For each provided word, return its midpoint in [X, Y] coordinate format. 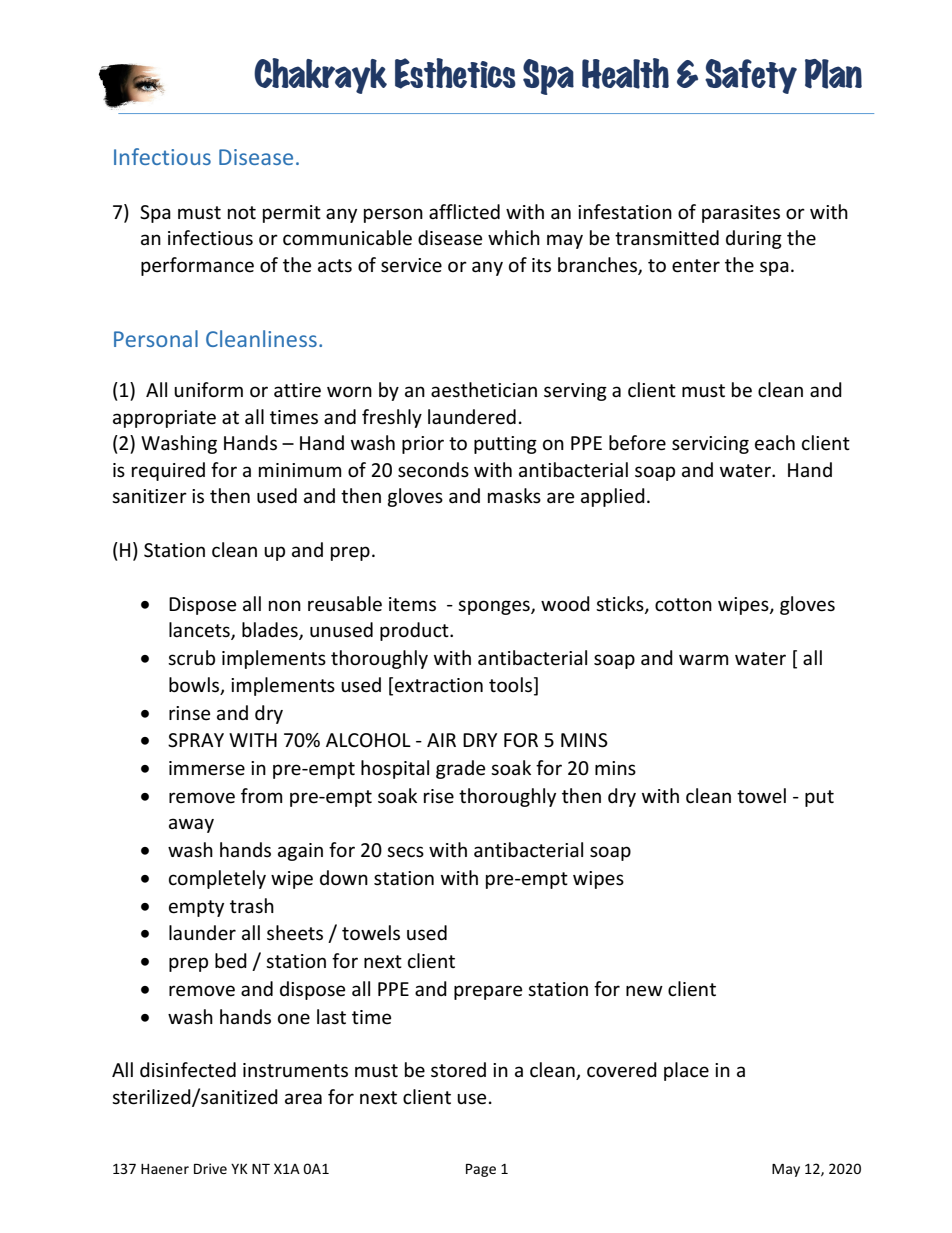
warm [704, 660]
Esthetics [455, 73]
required [168, 471]
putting [505, 445]
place [686, 1071]
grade [460, 769]
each [775, 443]
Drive [210, 1168]
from [262, 796]
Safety [751, 76]
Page [481, 1170]
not [242, 213]
